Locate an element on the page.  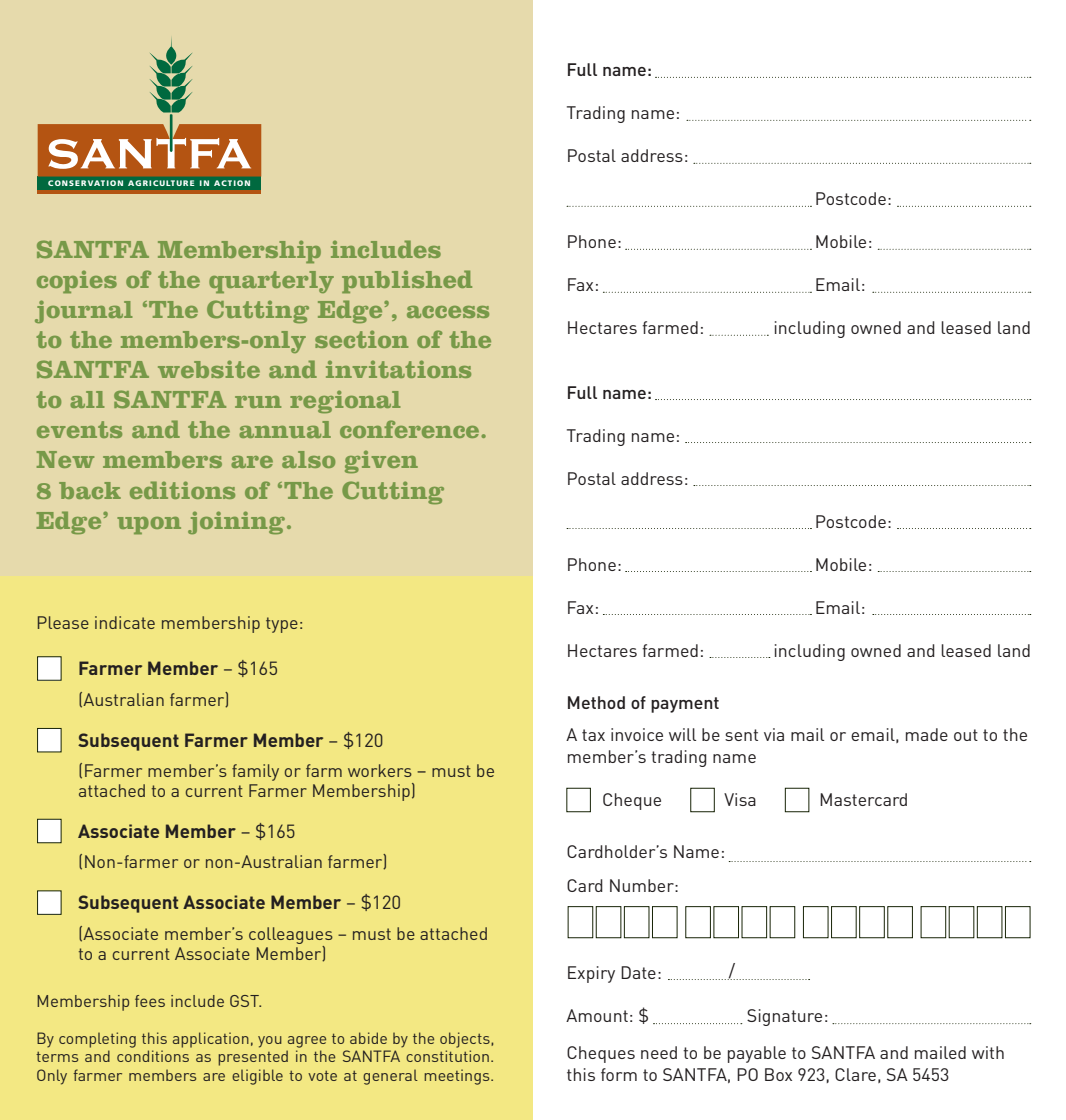
conditions is located at coordinates (153, 1056).
